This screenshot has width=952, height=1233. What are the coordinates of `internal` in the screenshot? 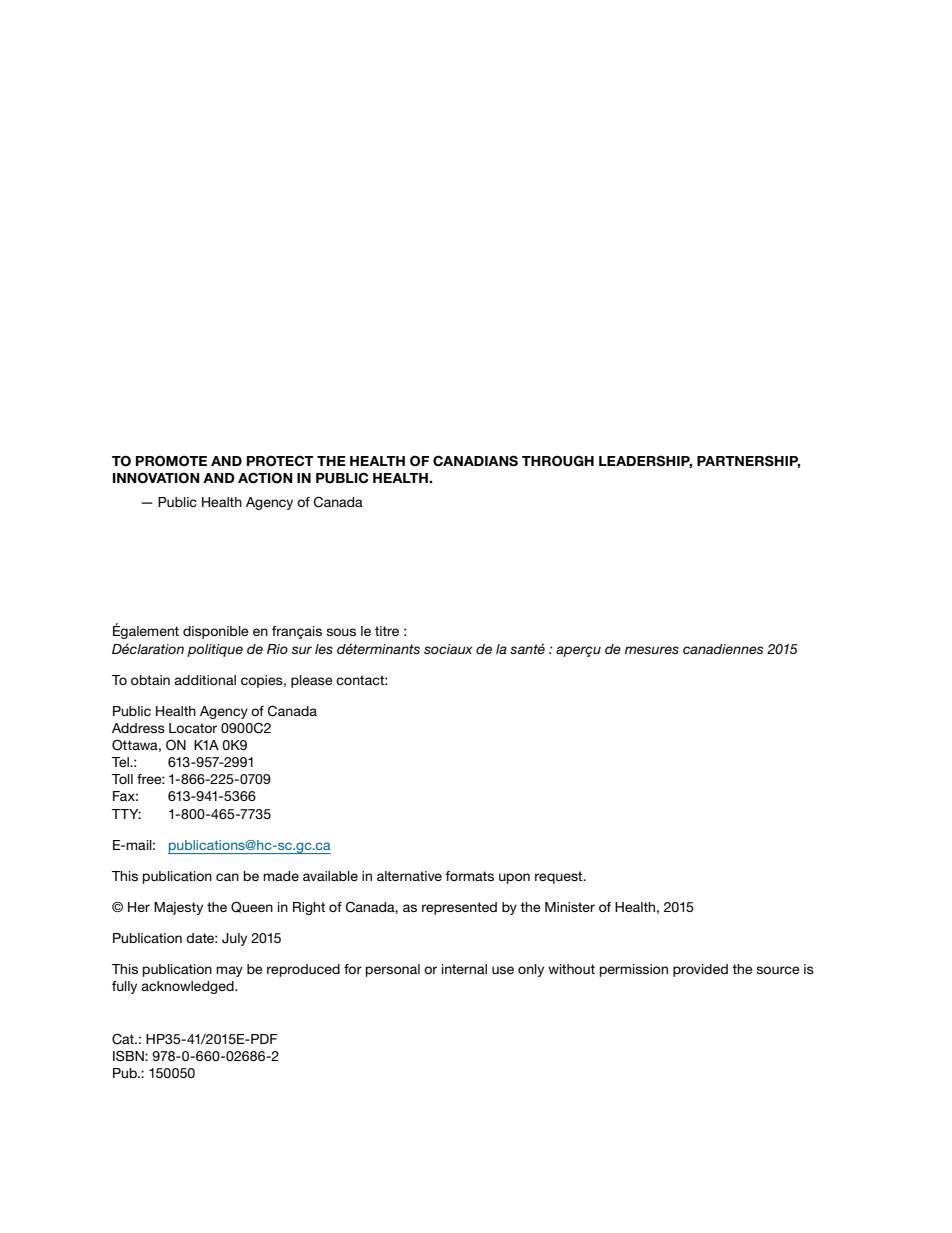 It's located at (464, 969).
